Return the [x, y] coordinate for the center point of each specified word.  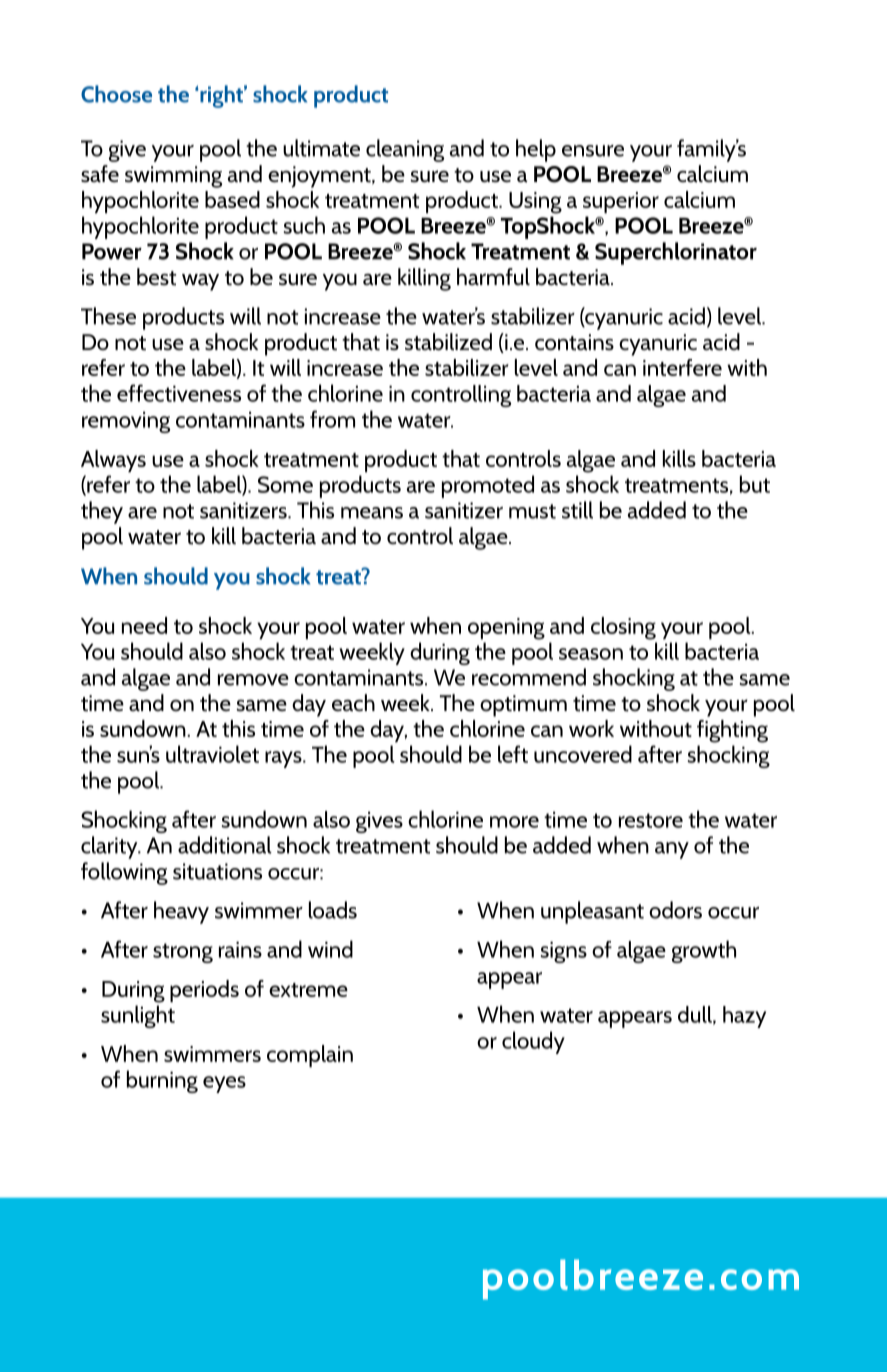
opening [506, 629]
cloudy [533, 1042]
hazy [744, 1017]
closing [623, 628]
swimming [173, 177]
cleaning [405, 150]
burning [162, 1081]
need [144, 625]
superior [621, 202]
